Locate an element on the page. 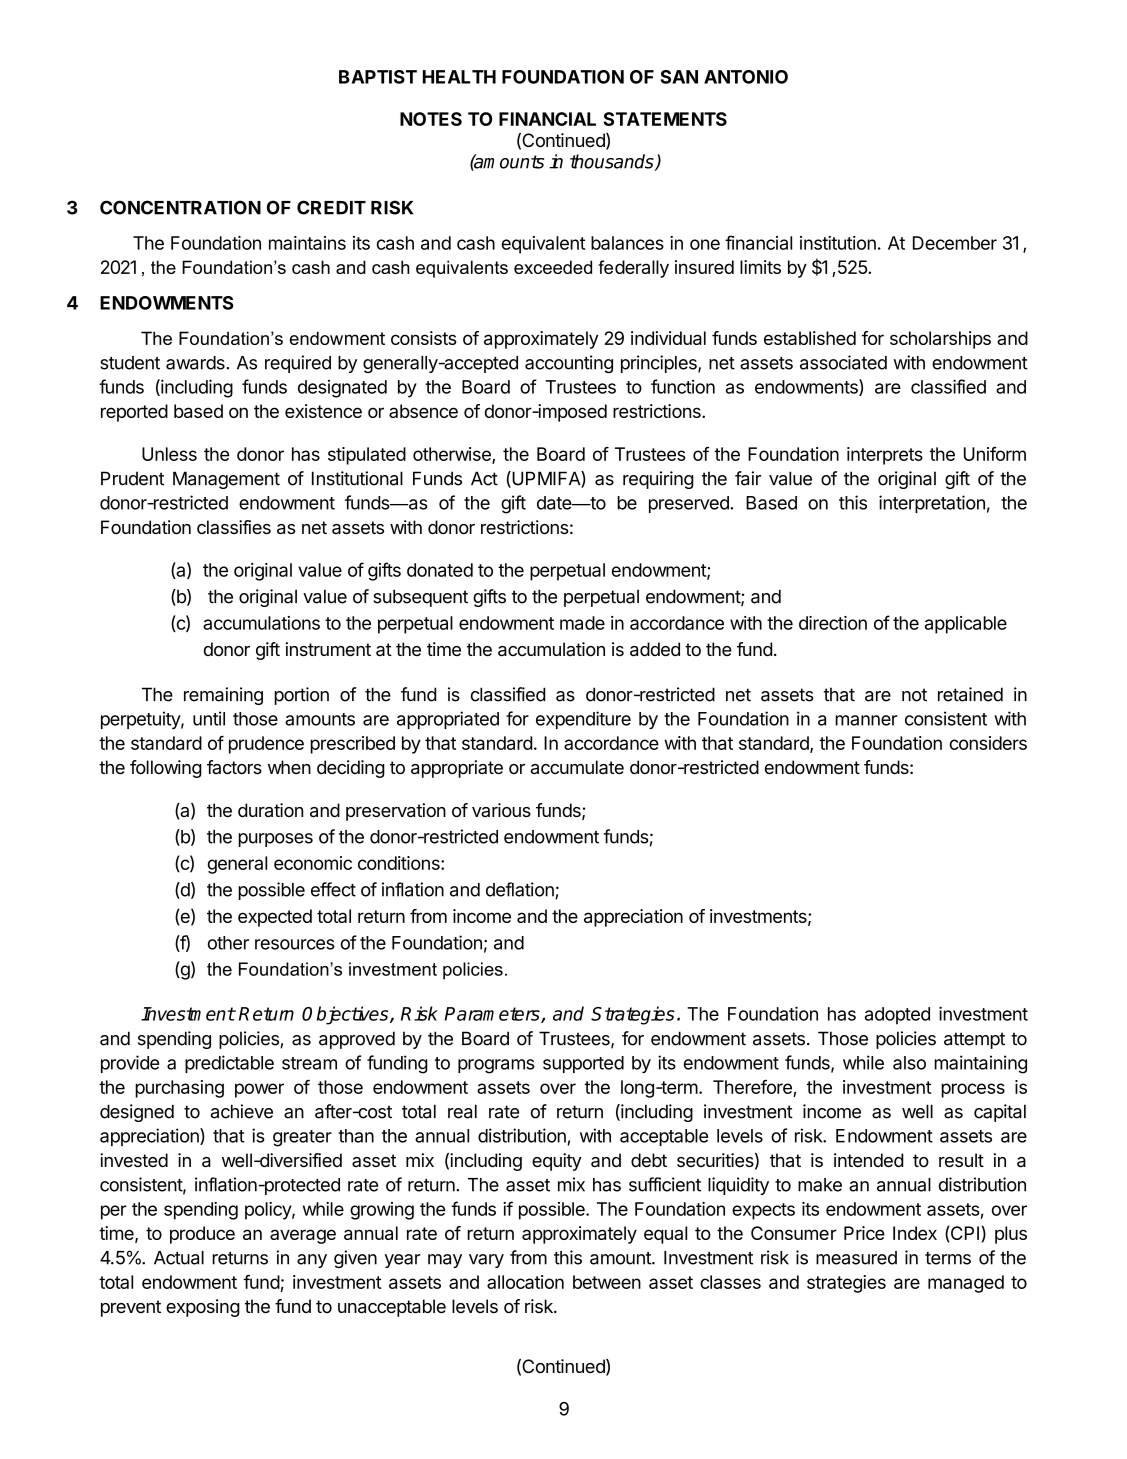  accounting is located at coordinates (569, 364).
